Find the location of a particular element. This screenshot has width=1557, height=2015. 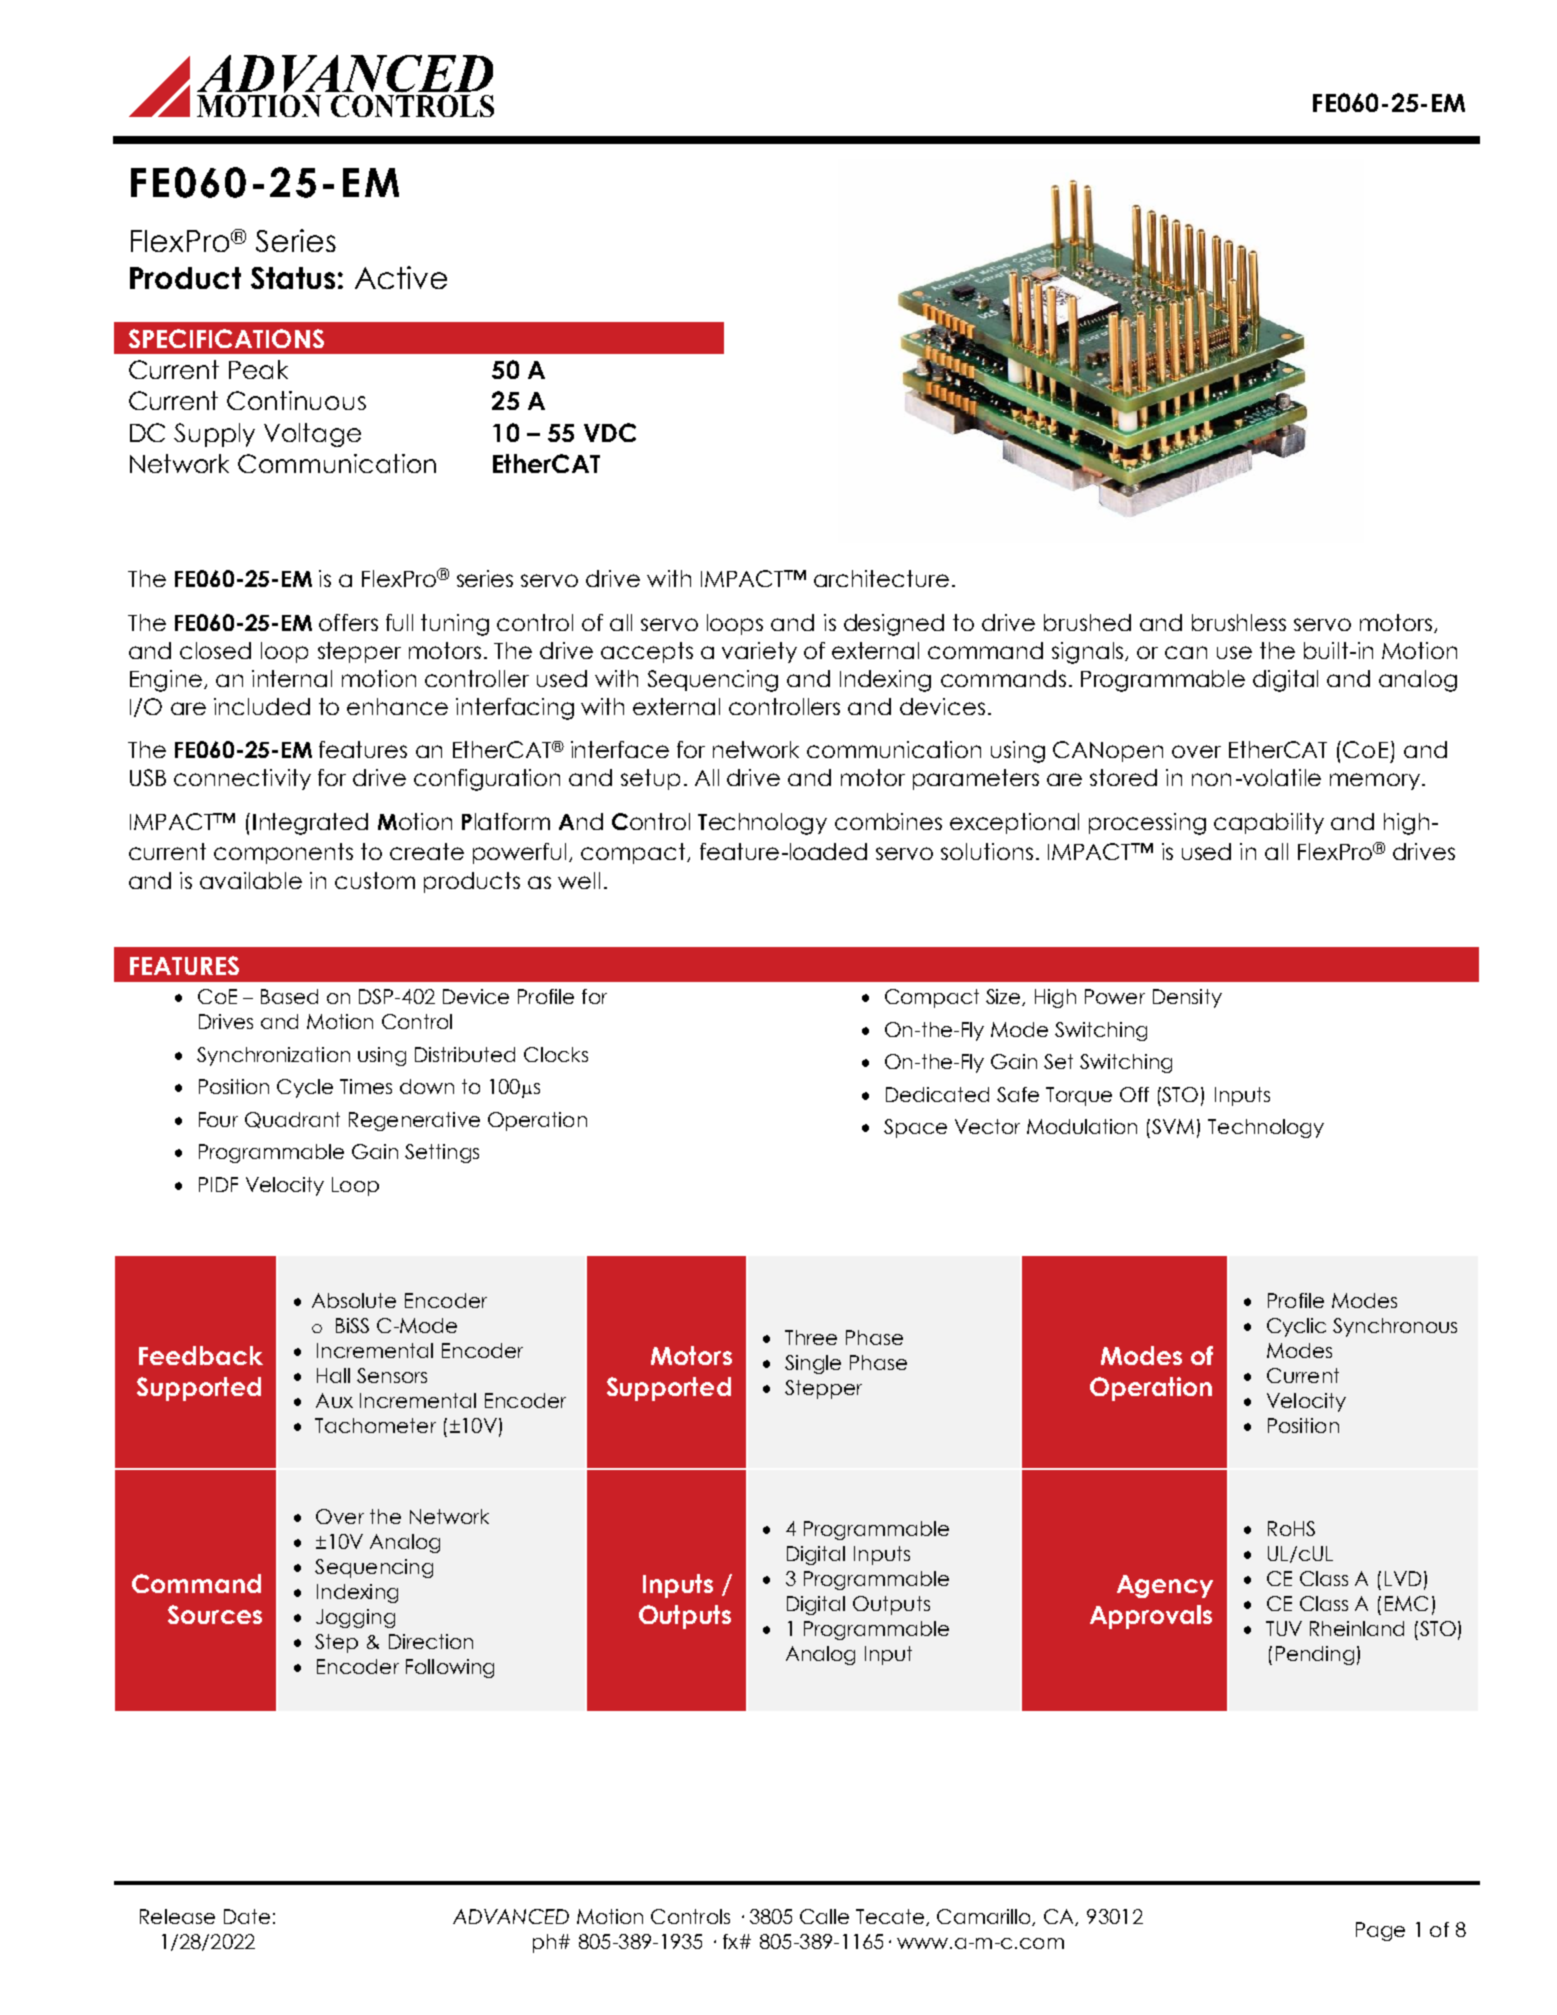

SVM is located at coordinates (1173, 1126).
